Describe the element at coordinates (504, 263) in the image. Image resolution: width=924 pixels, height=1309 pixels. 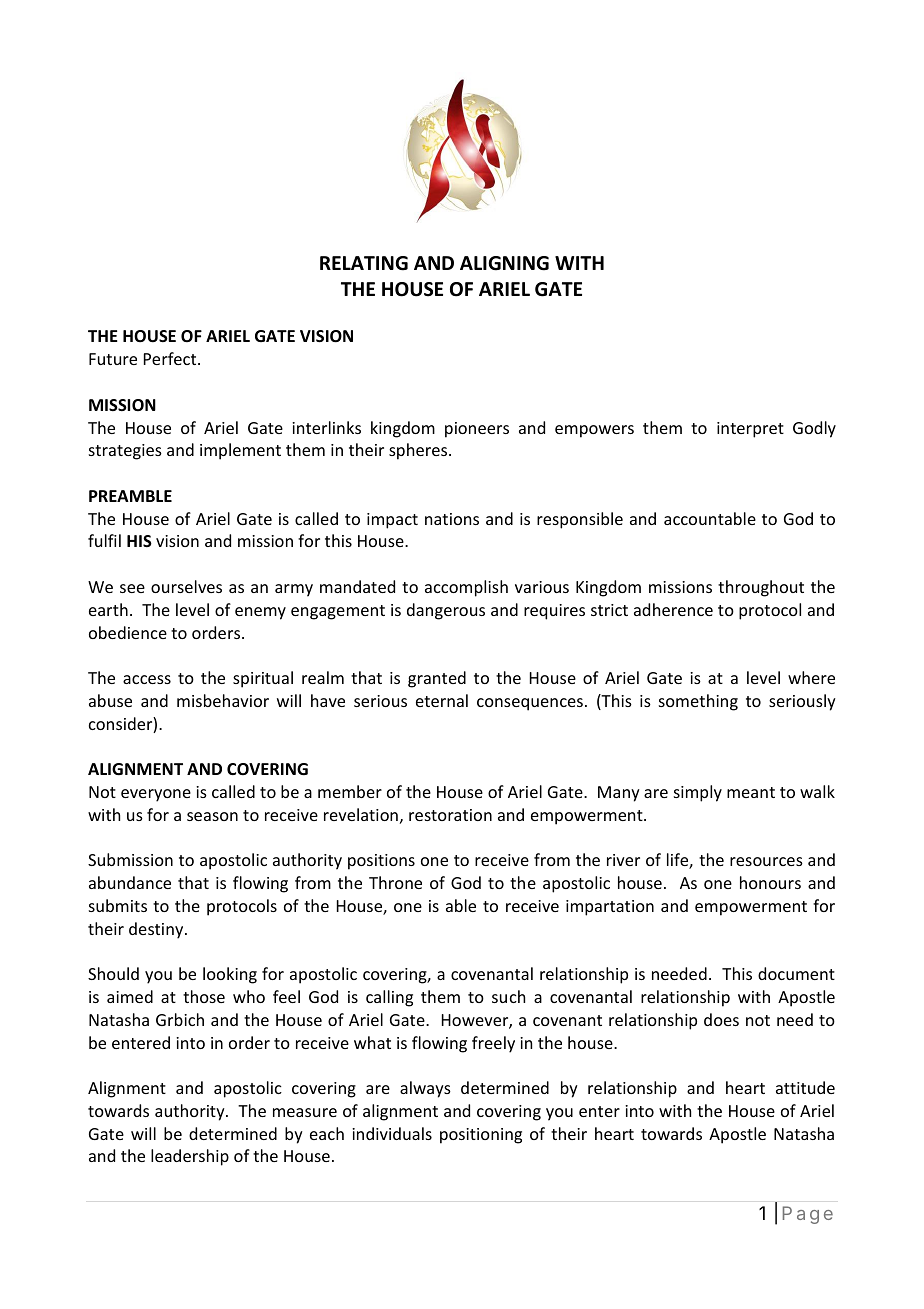
I see `ALIGNING` at that location.
